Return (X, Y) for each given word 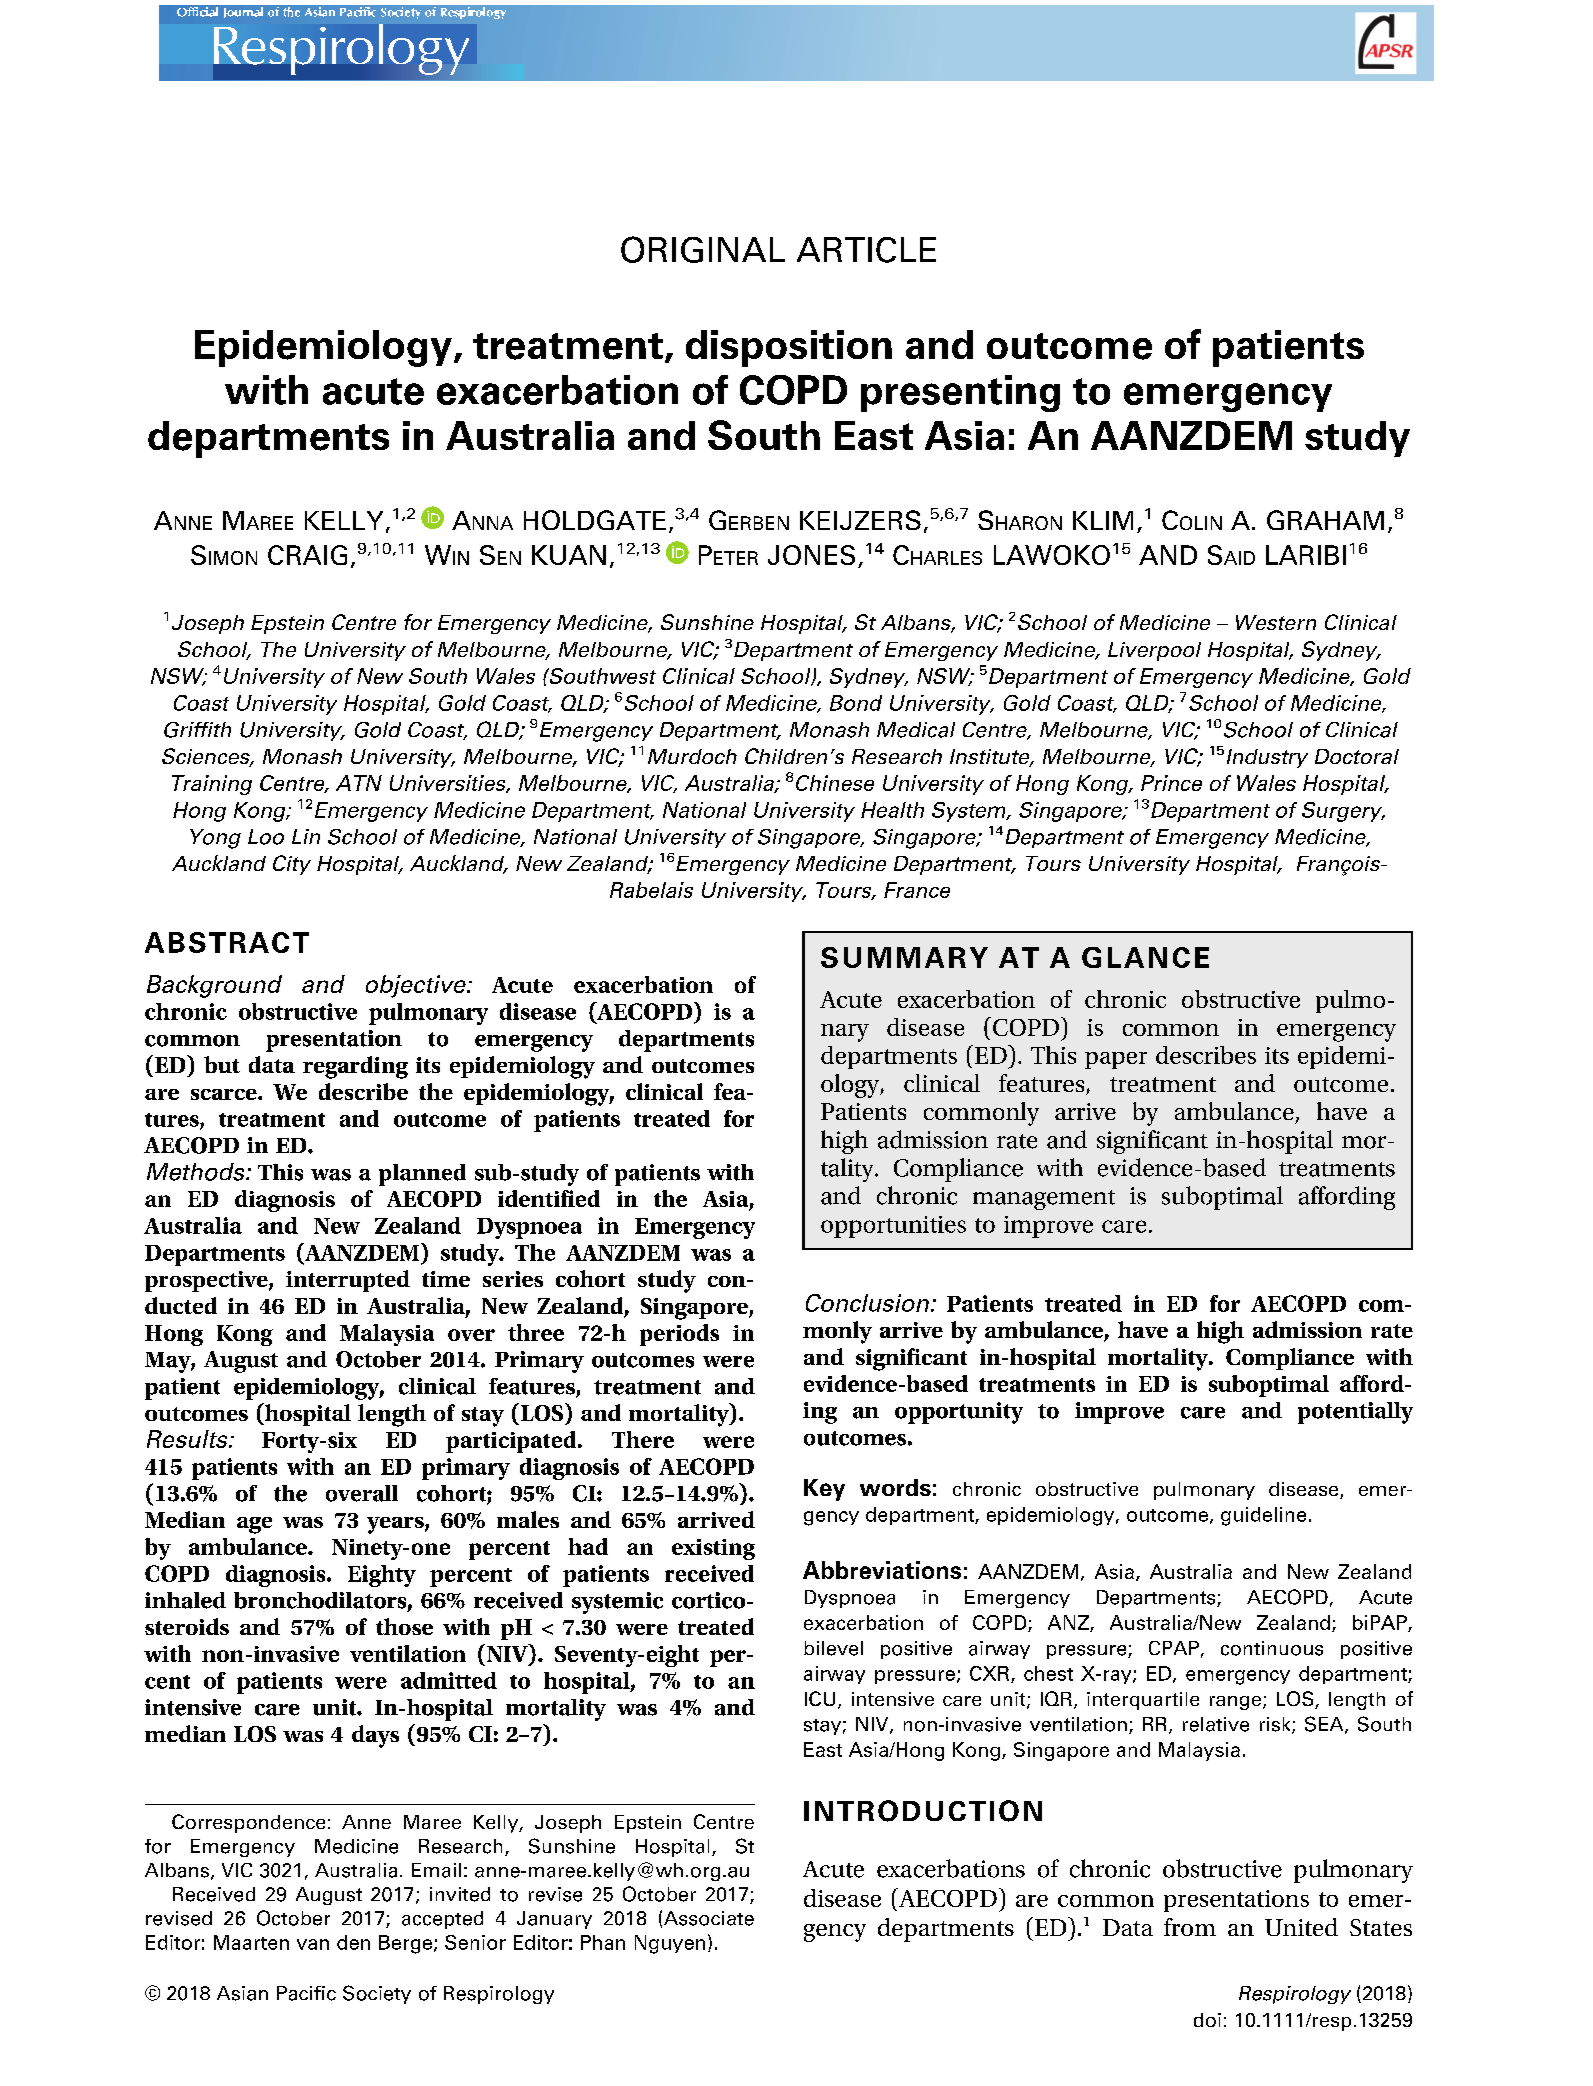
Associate (709, 1918)
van (313, 1944)
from (1190, 1927)
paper (1116, 1060)
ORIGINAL (703, 249)
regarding (355, 1067)
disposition (789, 348)
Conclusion (869, 1303)
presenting (960, 393)
